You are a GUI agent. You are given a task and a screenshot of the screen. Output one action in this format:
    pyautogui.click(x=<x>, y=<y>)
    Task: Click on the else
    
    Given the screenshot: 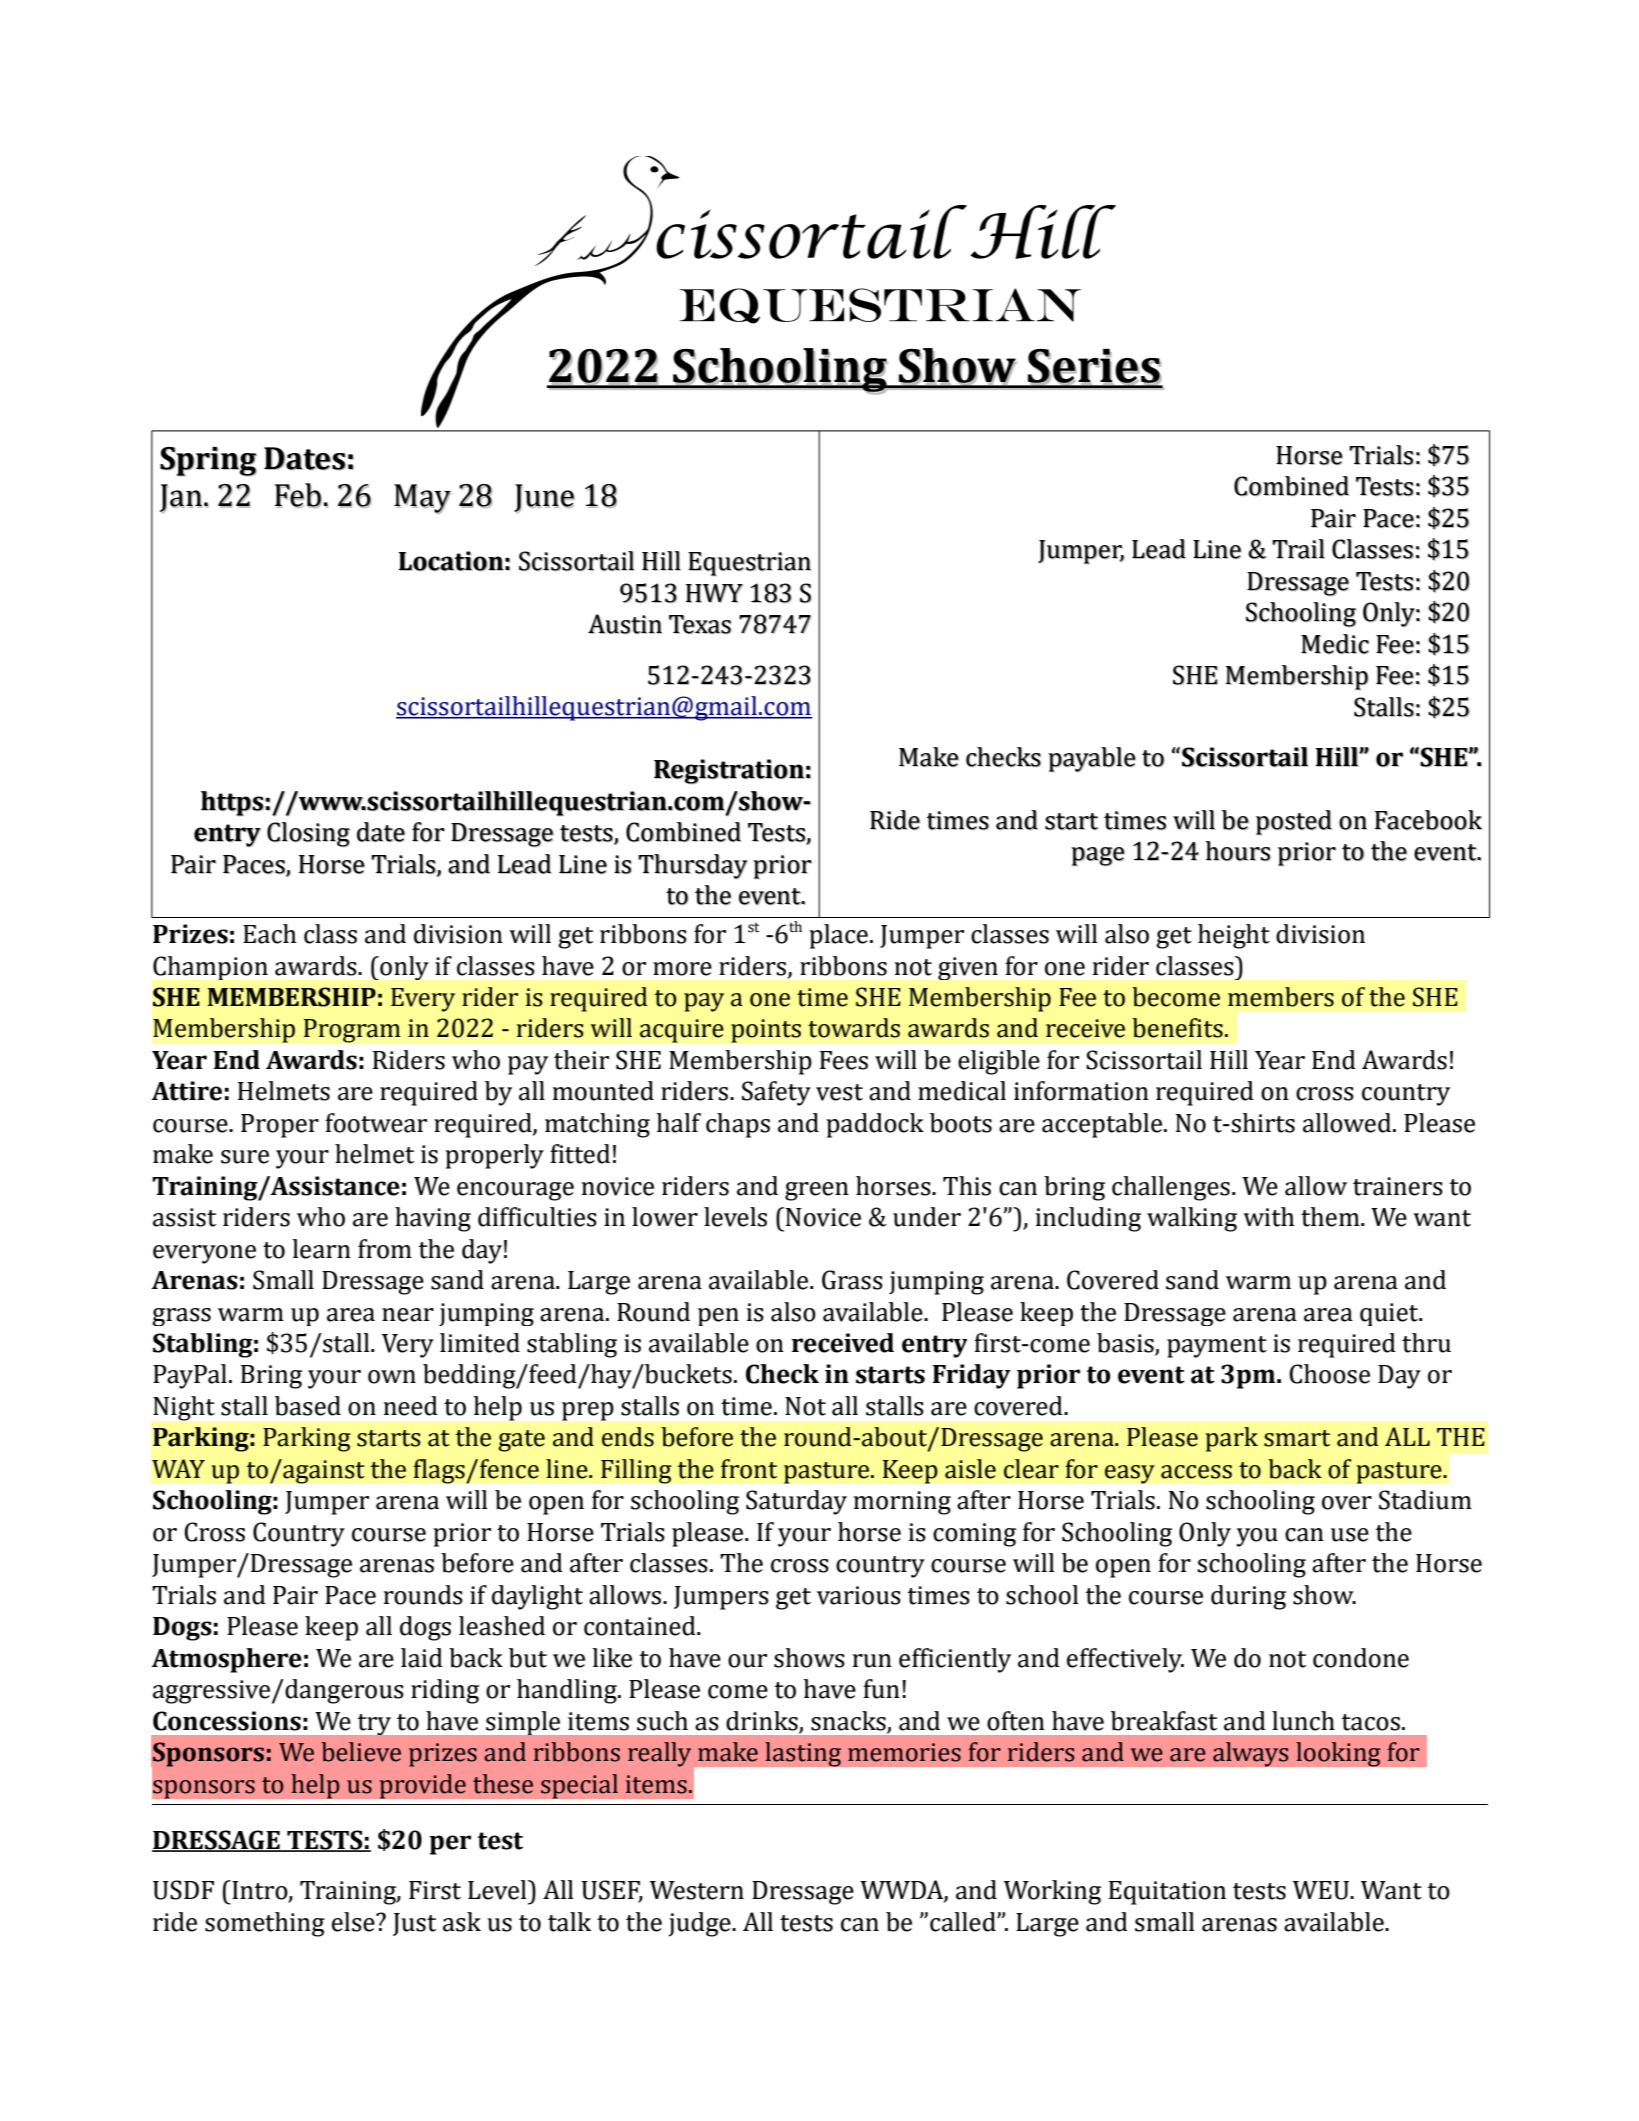 What is the action you would take?
    pyautogui.click(x=354, y=1922)
